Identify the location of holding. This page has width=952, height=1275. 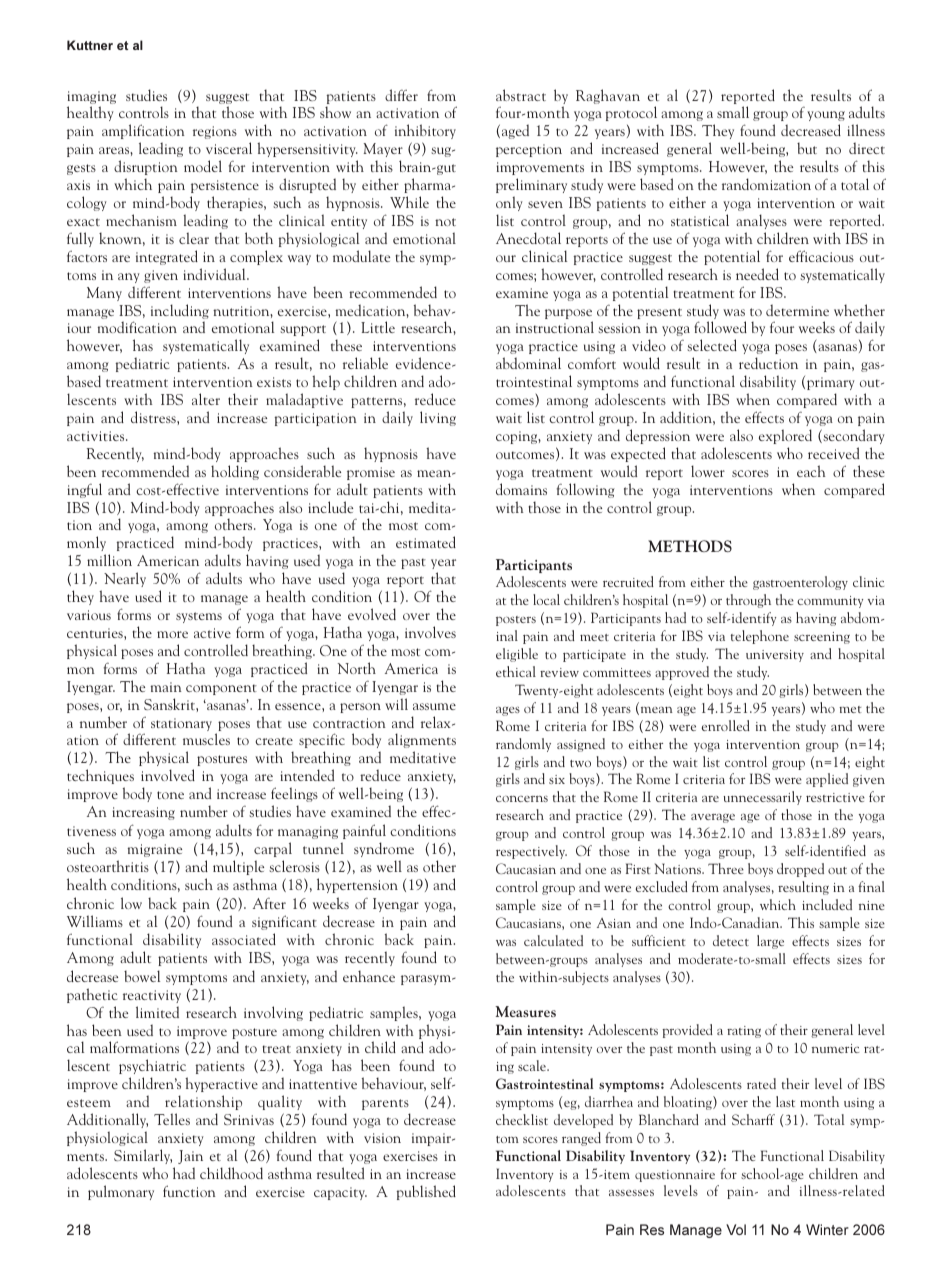
(235, 472).
